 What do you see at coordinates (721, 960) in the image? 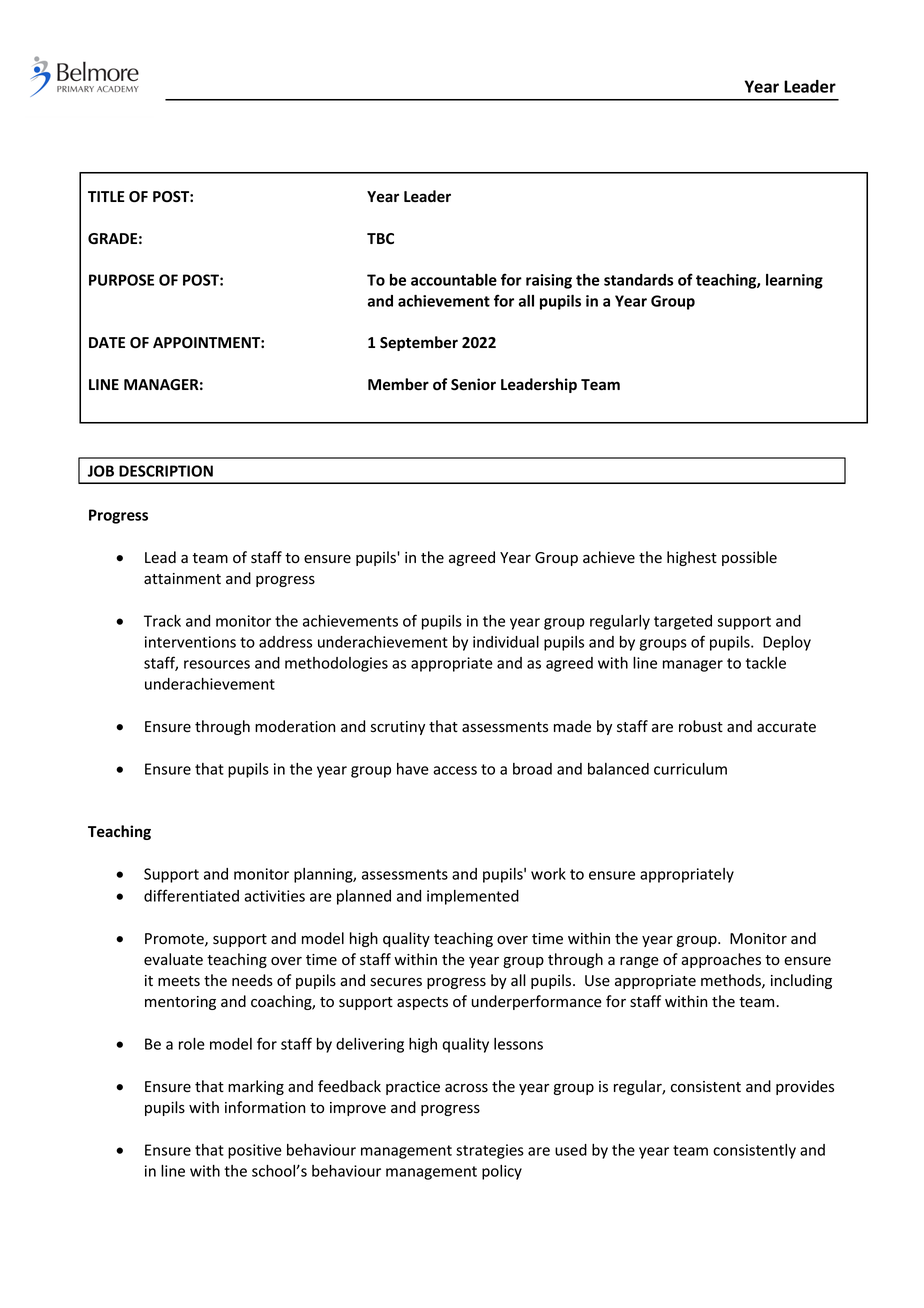
I see `approaches` at bounding box center [721, 960].
